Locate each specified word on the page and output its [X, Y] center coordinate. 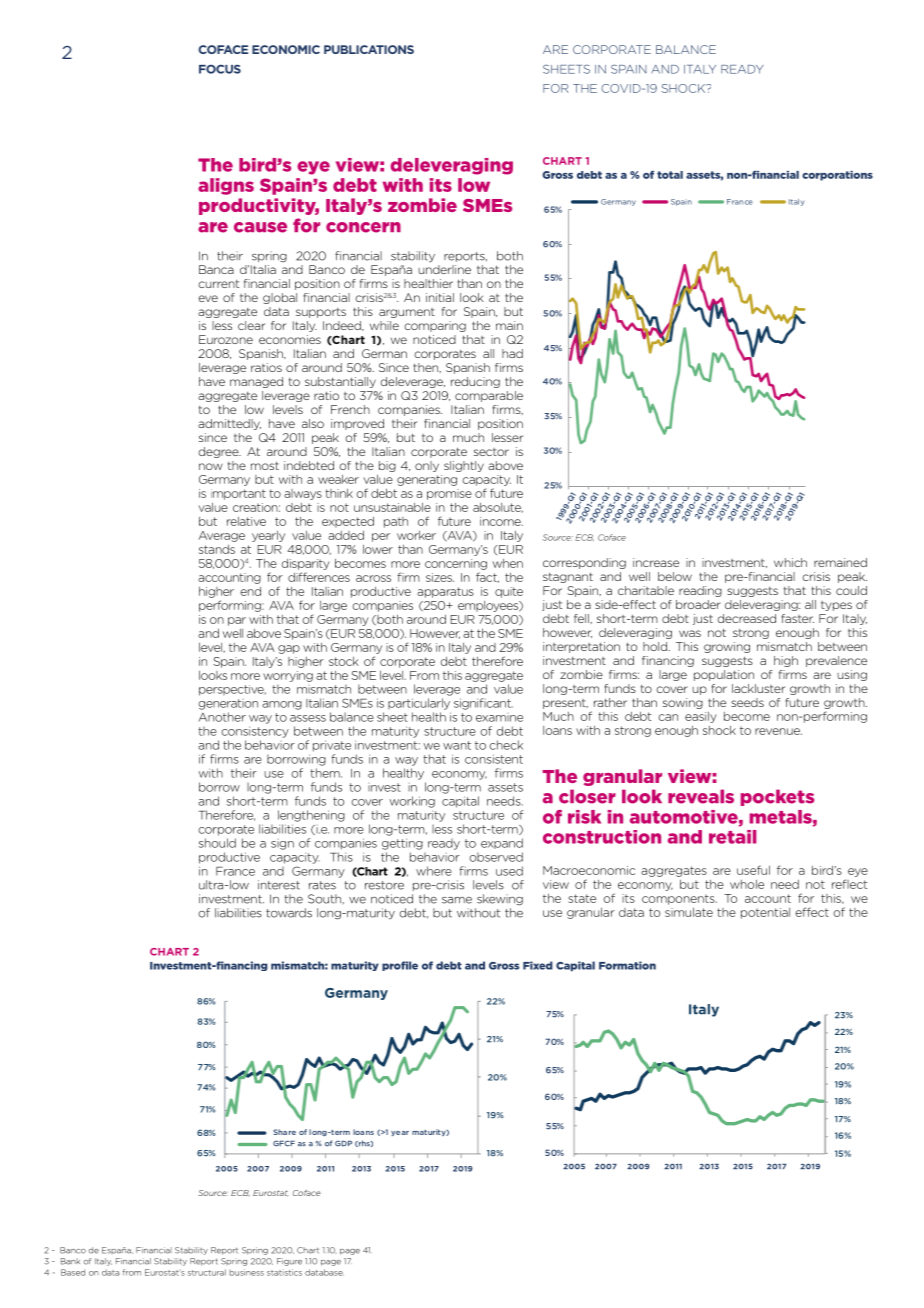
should [217, 843]
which [790, 562]
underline [444, 269]
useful [753, 870]
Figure [289, 1262]
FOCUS [220, 69]
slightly [464, 466]
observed [496, 857]
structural [207, 1272]
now [211, 466]
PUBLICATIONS [369, 49]
